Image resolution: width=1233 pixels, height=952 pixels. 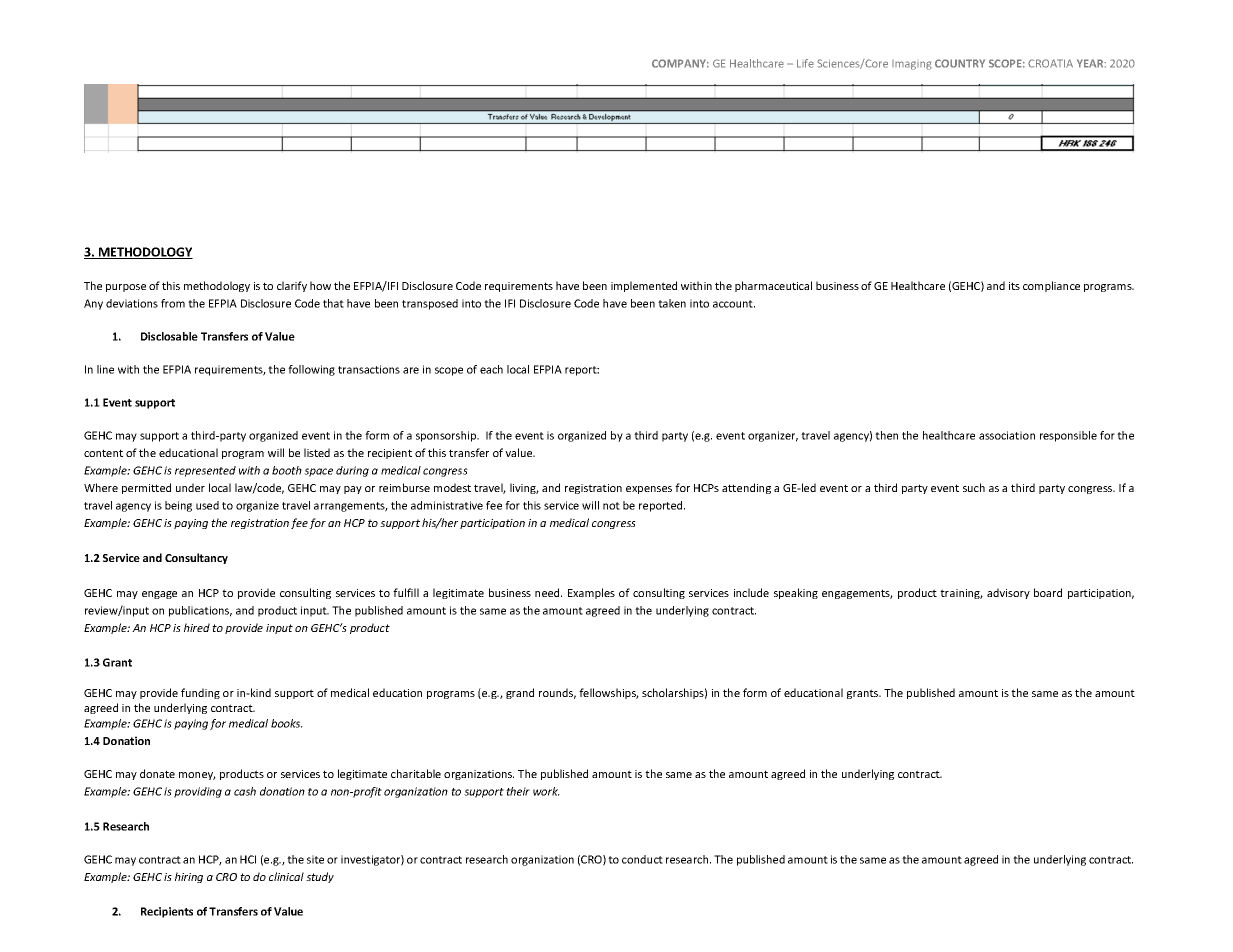 What do you see at coordinates (974, 487) in the image?
I see `such` at bounding box center [974, 487].
